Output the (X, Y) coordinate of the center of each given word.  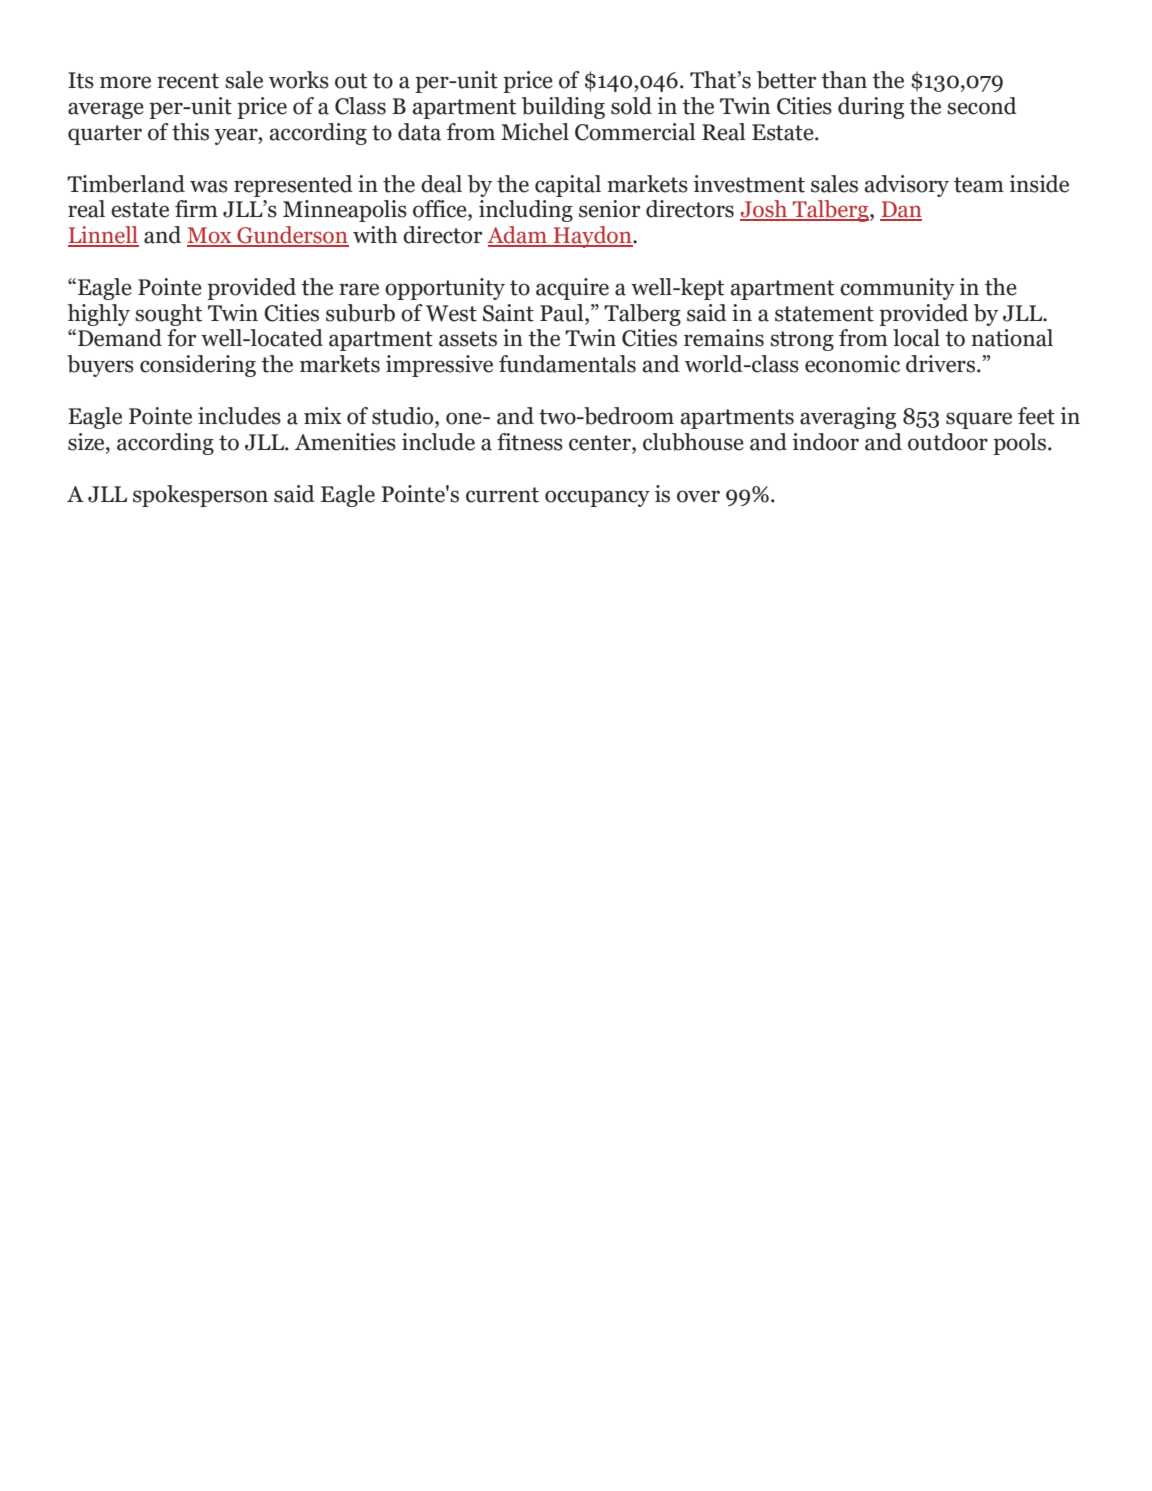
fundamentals (567, 364)
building (563, 108)
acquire (572, 289)
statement (824, 314)
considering (198, 366)
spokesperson (200, 496)
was (209, 186)
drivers (942, 364)
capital (568, 186)
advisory (906, 186)
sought (168, 315)
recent (188, 81)
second (982, 106)
